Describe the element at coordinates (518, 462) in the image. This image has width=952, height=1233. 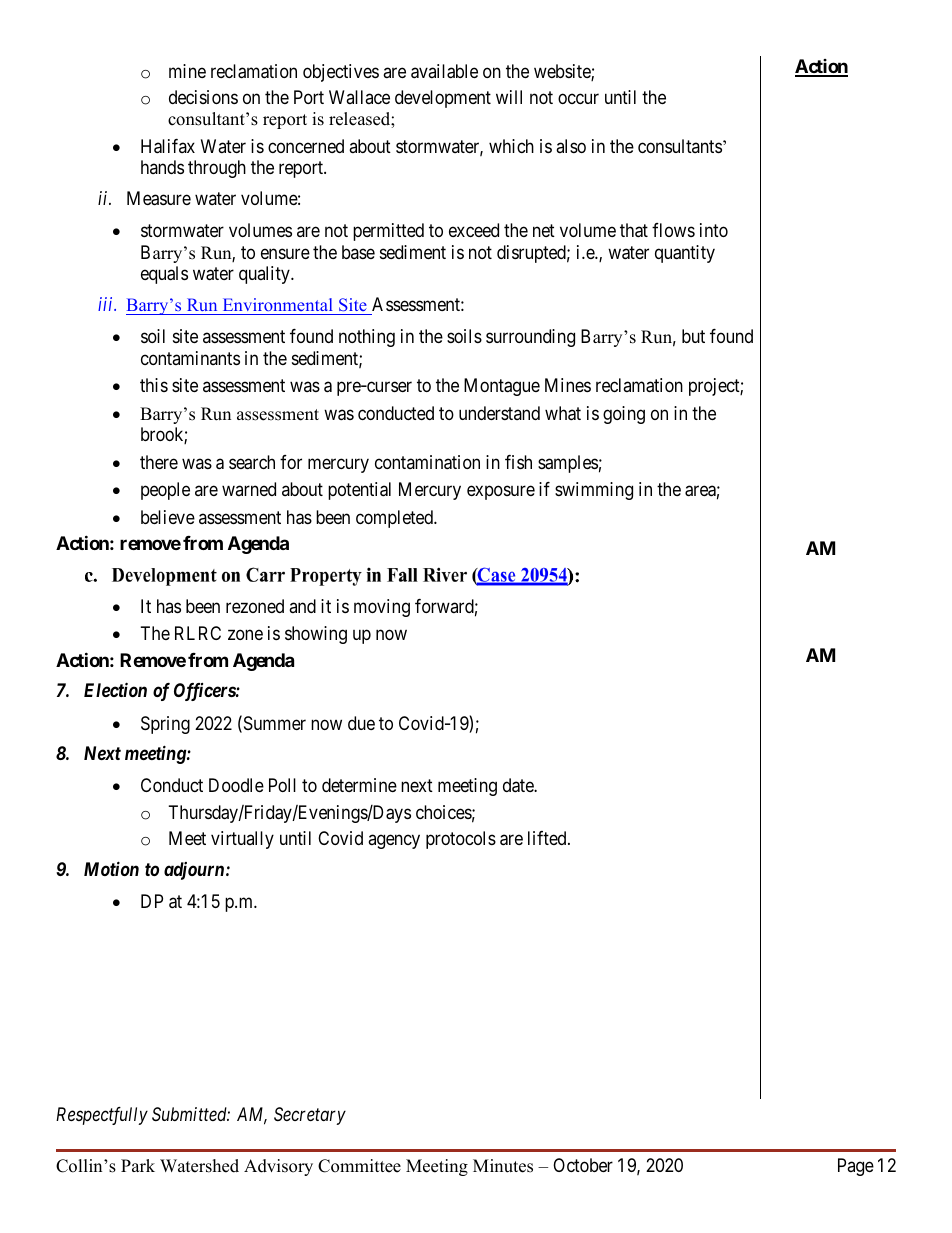
I see `fish` at that location.
